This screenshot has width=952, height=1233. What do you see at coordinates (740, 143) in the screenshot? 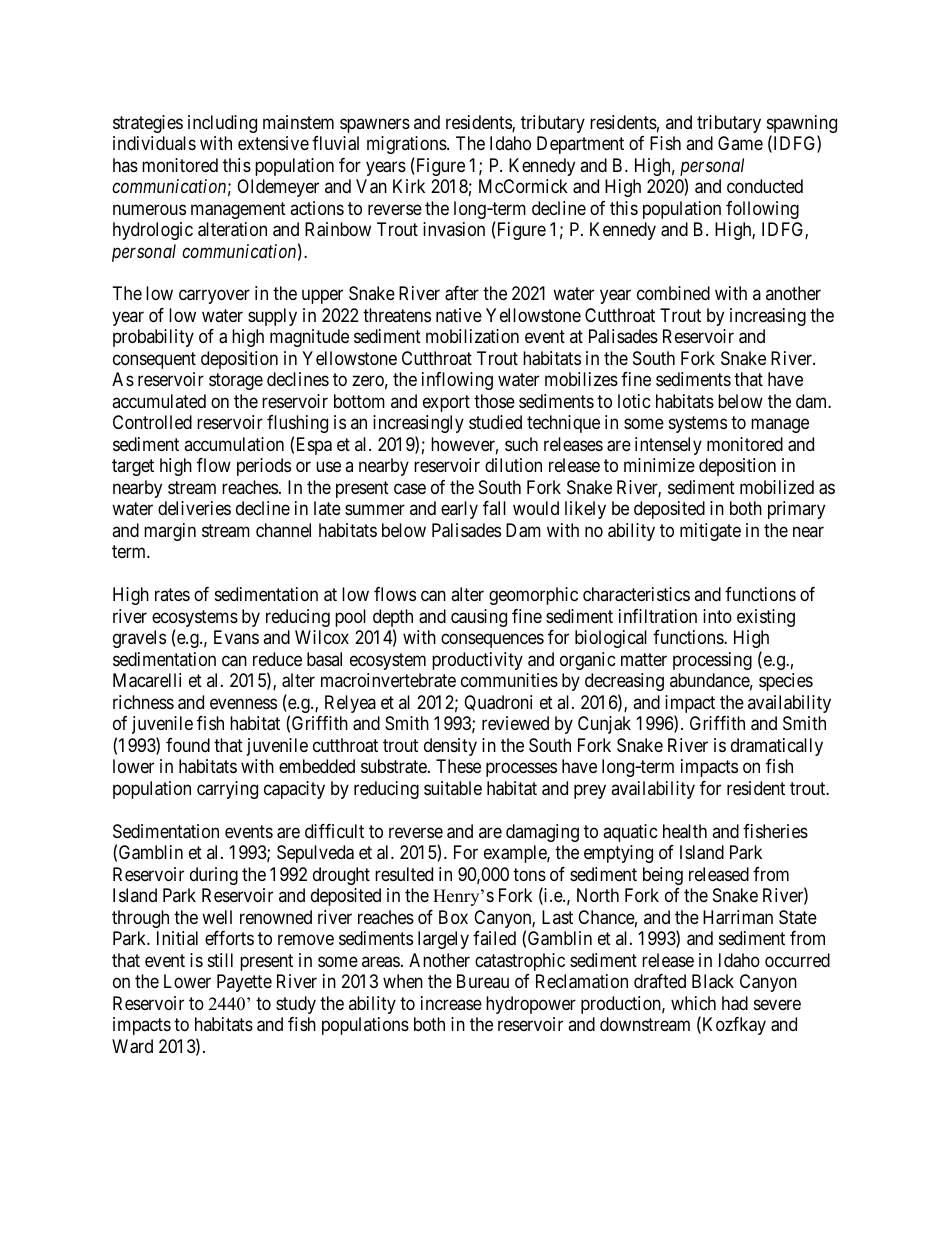
I see `Game` at bounding box center [740, 143].
